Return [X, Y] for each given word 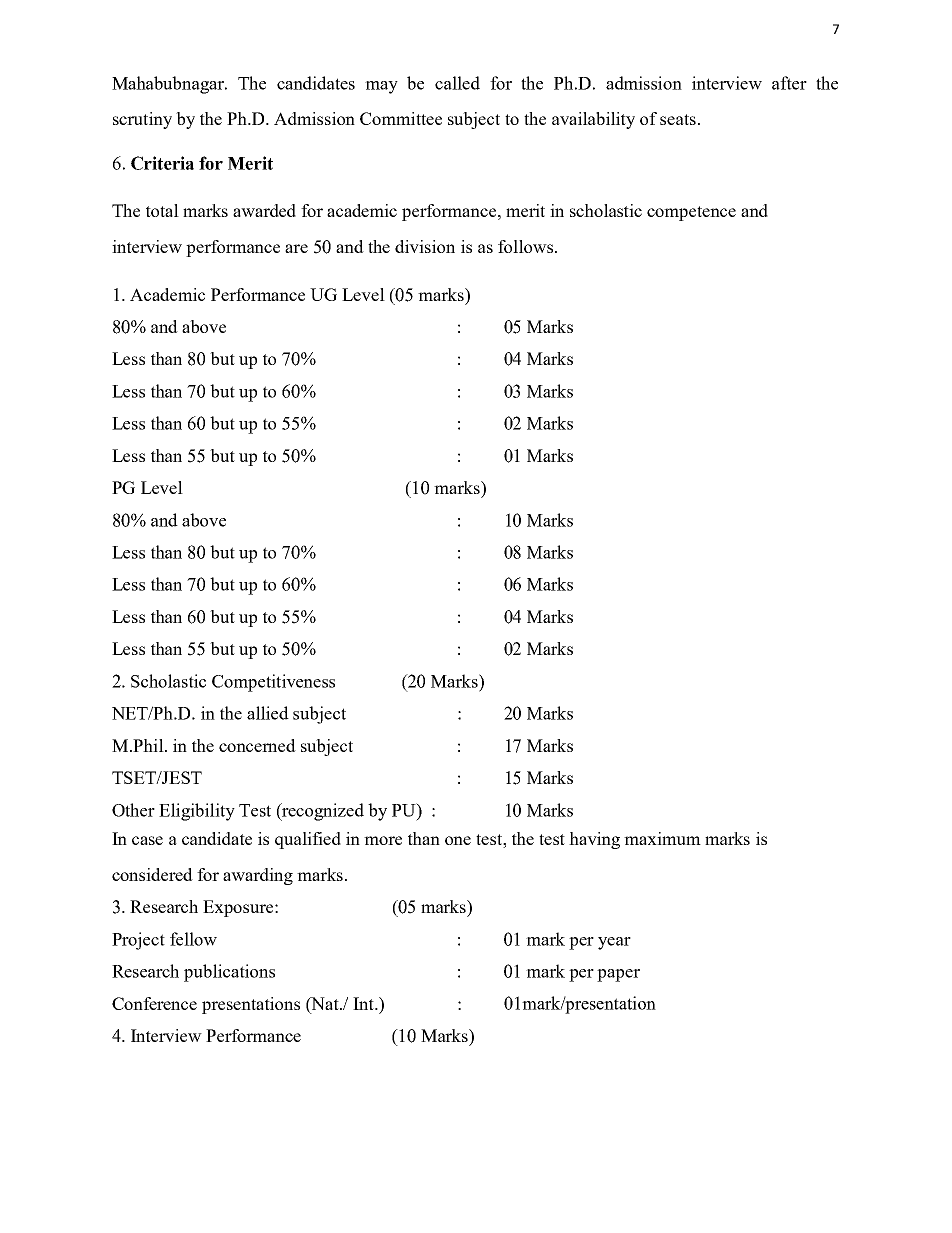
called [457, 83]
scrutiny [142, 120]
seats [678, 119]
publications [229, 973]
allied [268, 713]
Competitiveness [273, 683]
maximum [662, 838]
